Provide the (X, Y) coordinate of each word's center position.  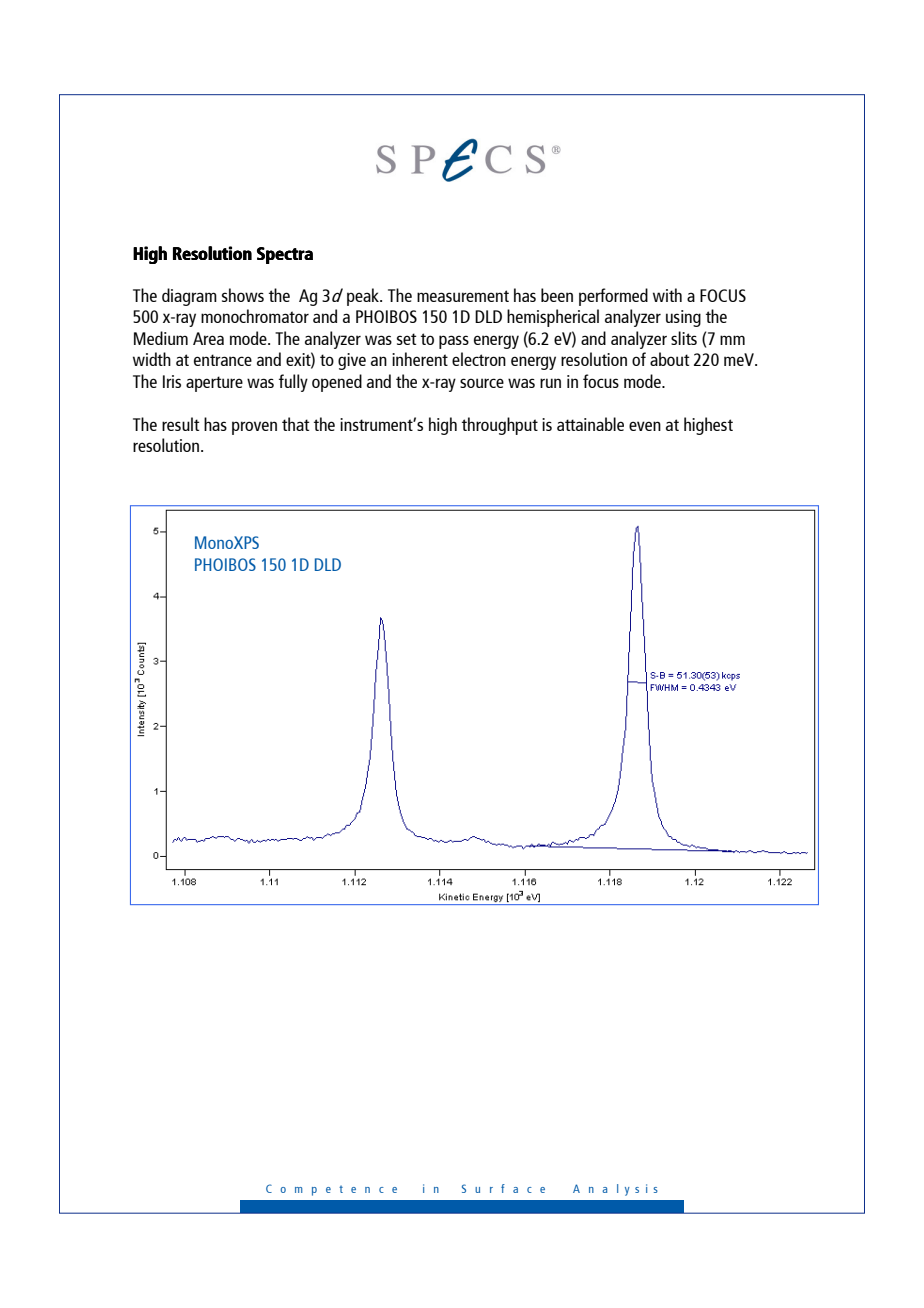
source (482, 383)
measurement (463, 296)
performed (613, 297)
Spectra (285, 255)
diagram (189, 297)
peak (364, 297)
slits (684, 338)
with (667, 295)
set (406, 339)
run (550, 383)
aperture (214, 384)
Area (208, 338)
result (180, 424)
